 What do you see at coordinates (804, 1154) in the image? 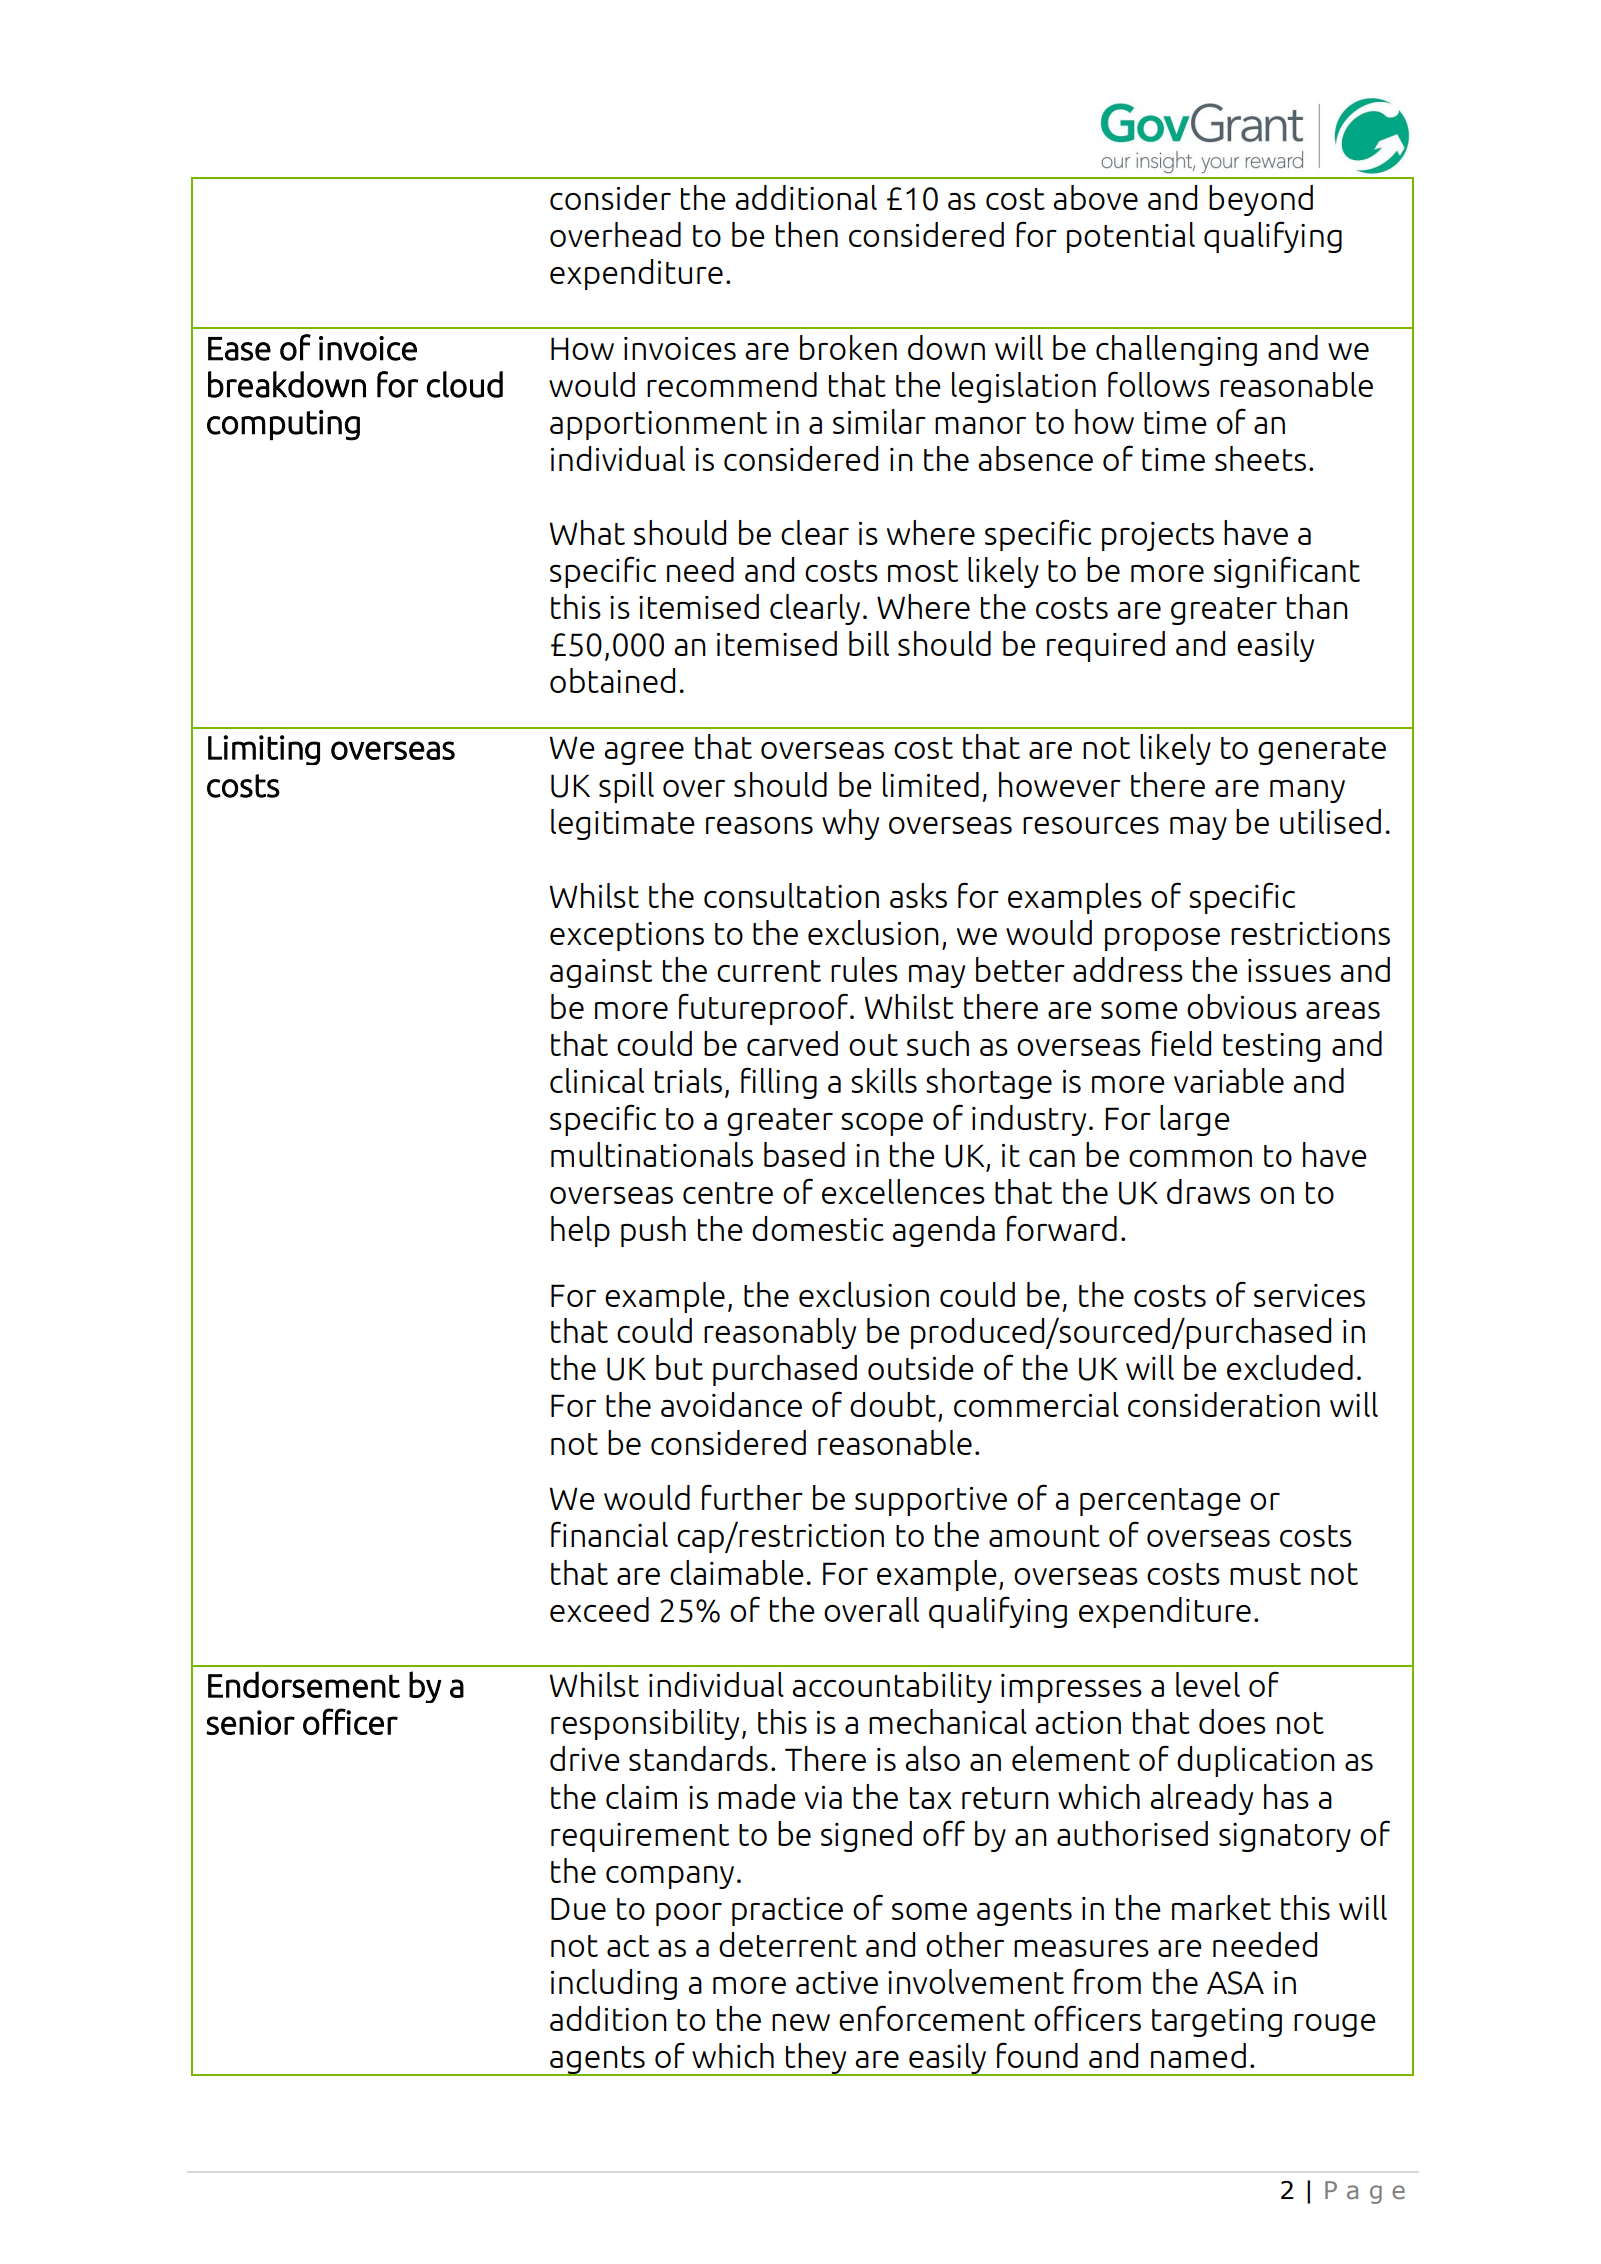
I see `based` at bounding box center [804, 1154].
